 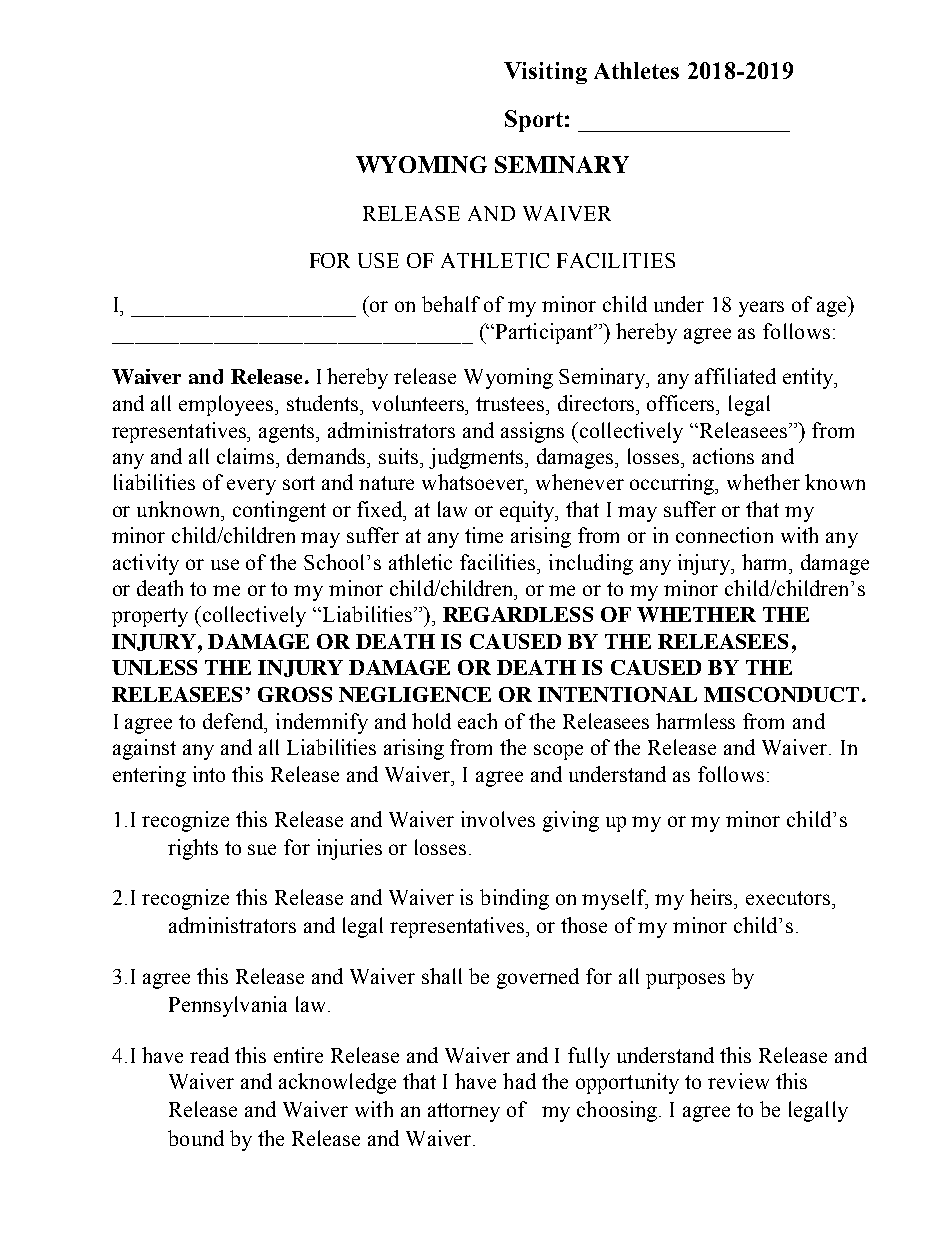 I want to click on bound, so click(x=196, y=1138).
